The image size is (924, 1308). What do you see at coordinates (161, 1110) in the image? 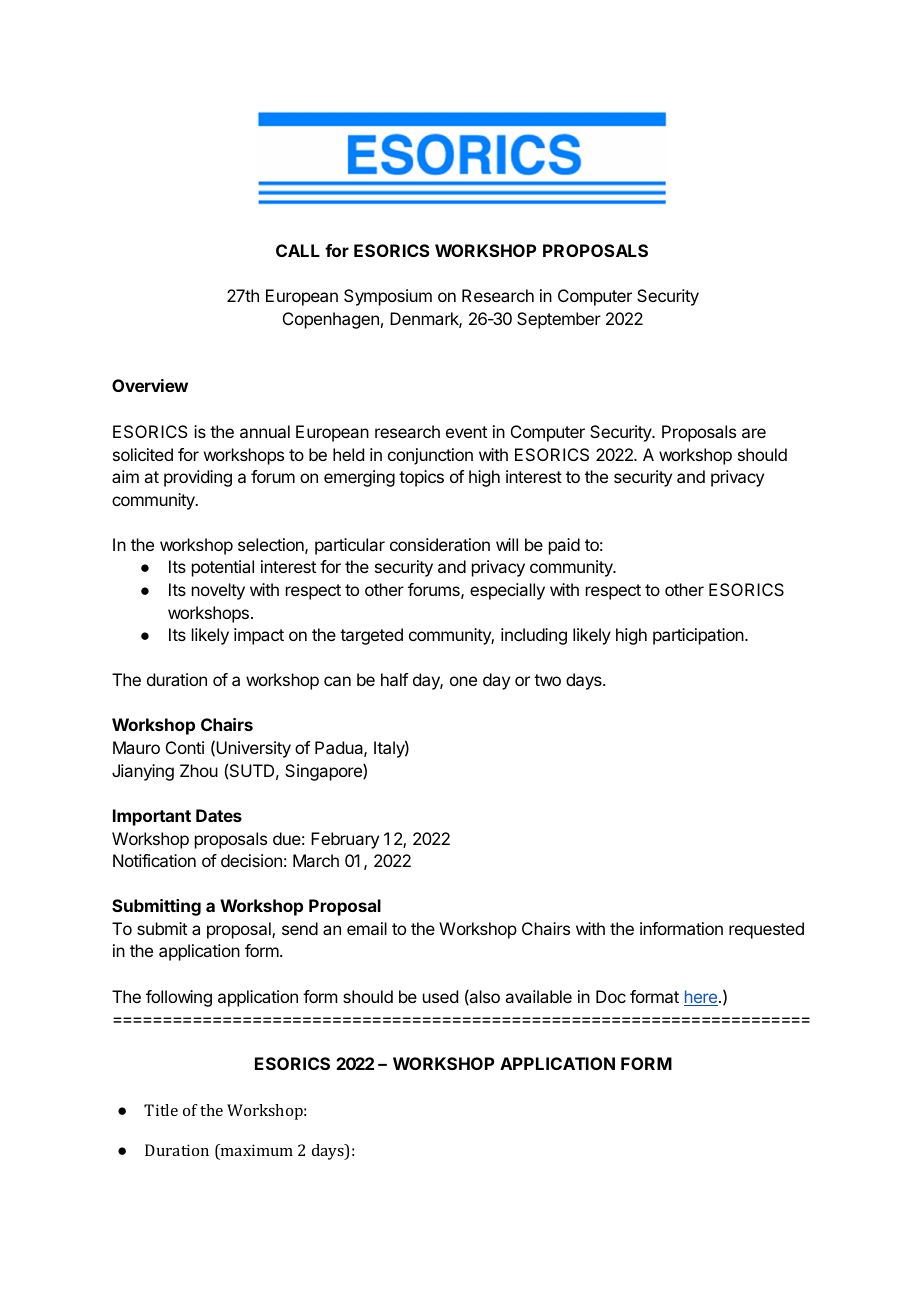
I see `Title` at bounding box center [161, 1110].
